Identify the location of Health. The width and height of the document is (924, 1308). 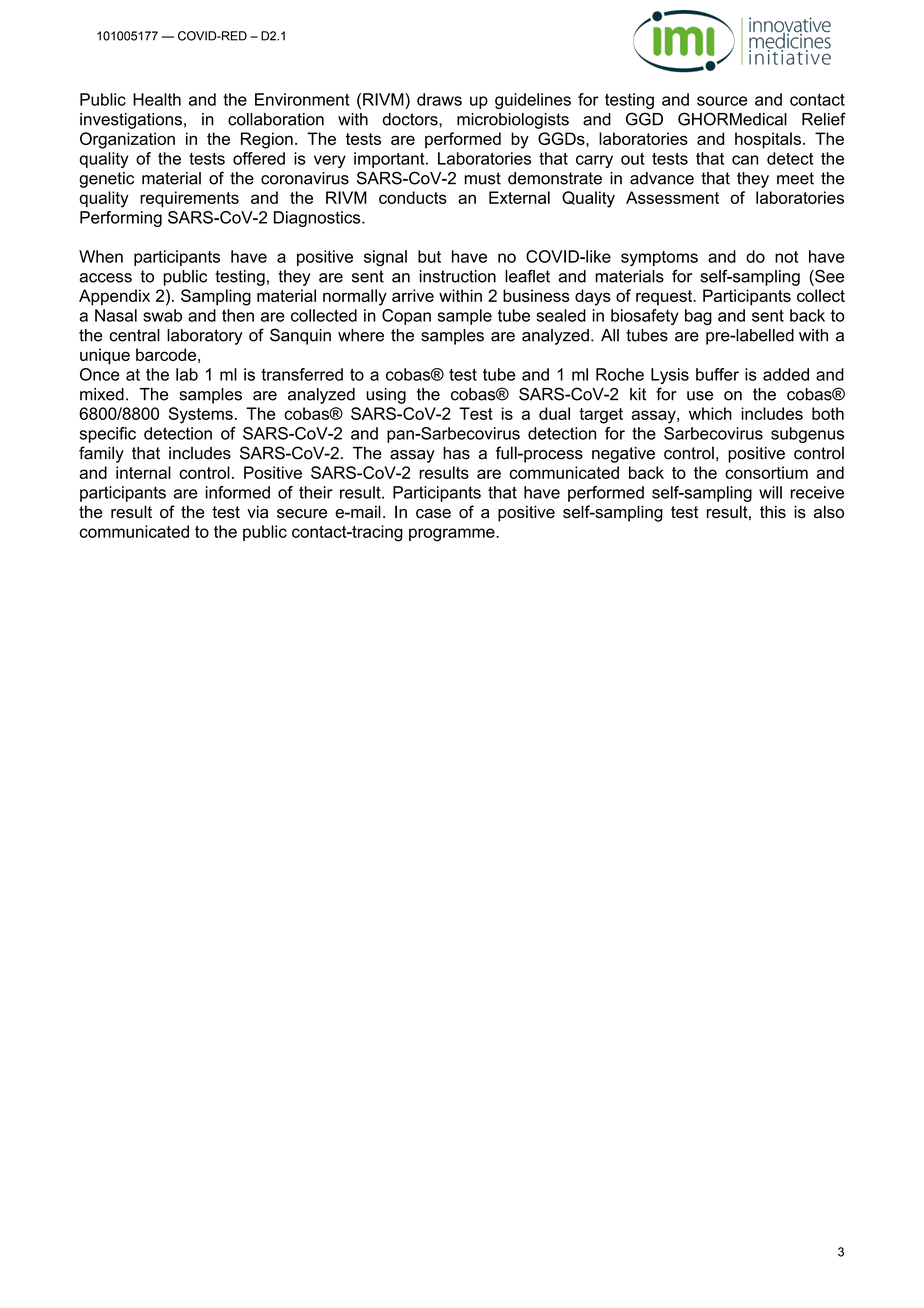
(157, 99).
